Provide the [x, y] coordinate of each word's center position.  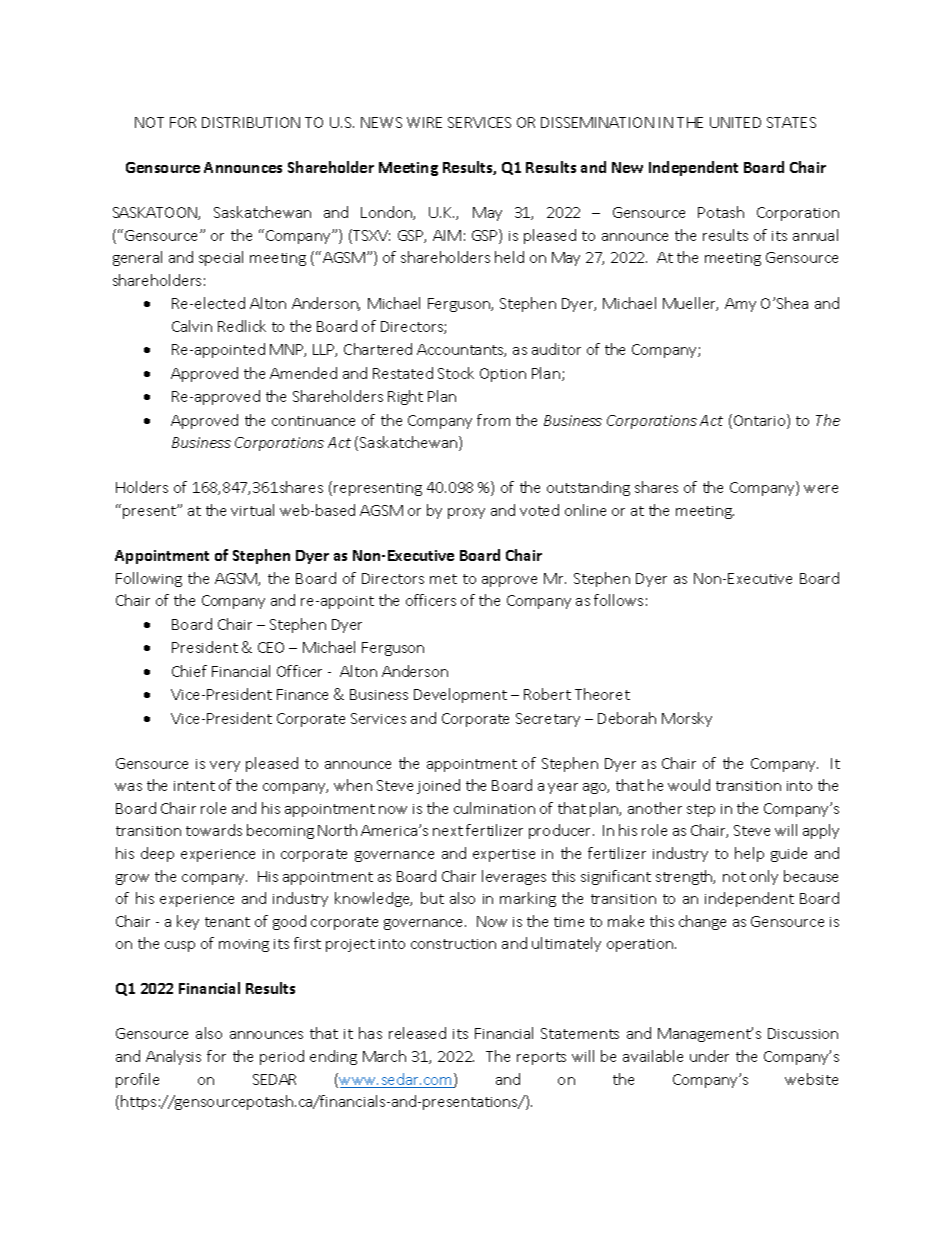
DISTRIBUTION [251, 122]
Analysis [173, 1057]
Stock [456, 373]
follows [618, 600]
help [749, 854]
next [448, 831]
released [417, 1033]
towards [214, 830]
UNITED [735, 122]
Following [149, 579]
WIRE [424, 122]
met [443, 579]
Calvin [192, 326]
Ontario [761, 421]
